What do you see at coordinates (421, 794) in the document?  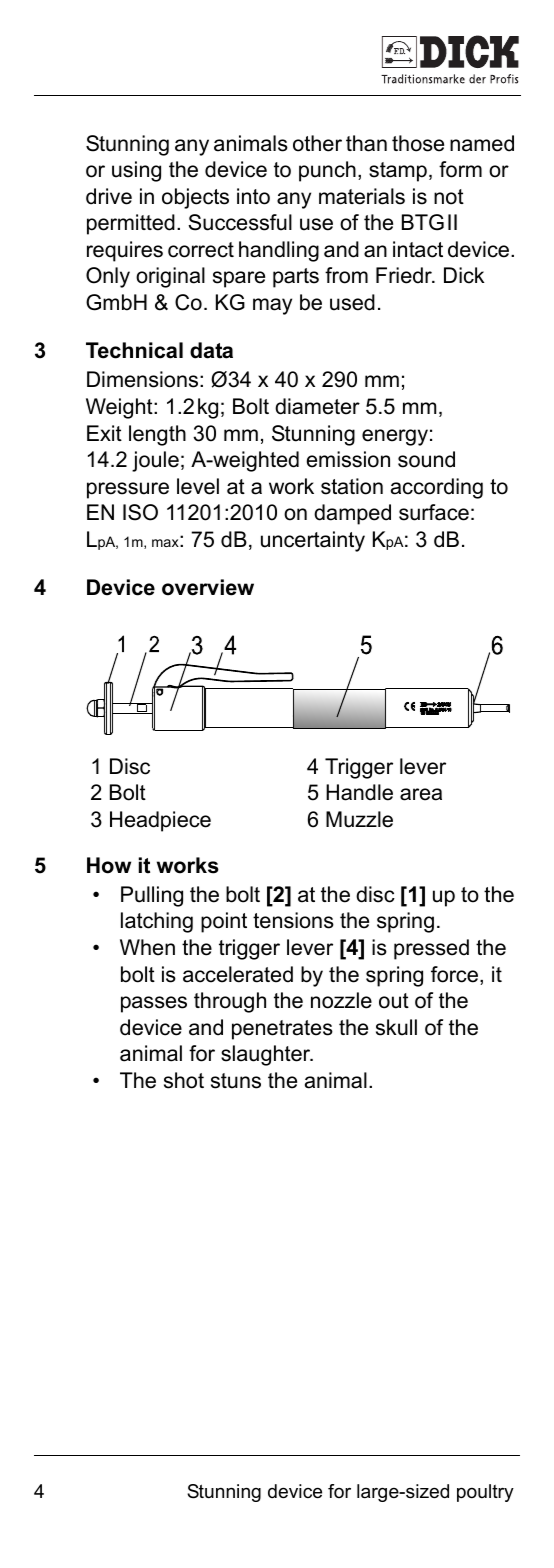 I see `area` at bounding box center [421, 794].
